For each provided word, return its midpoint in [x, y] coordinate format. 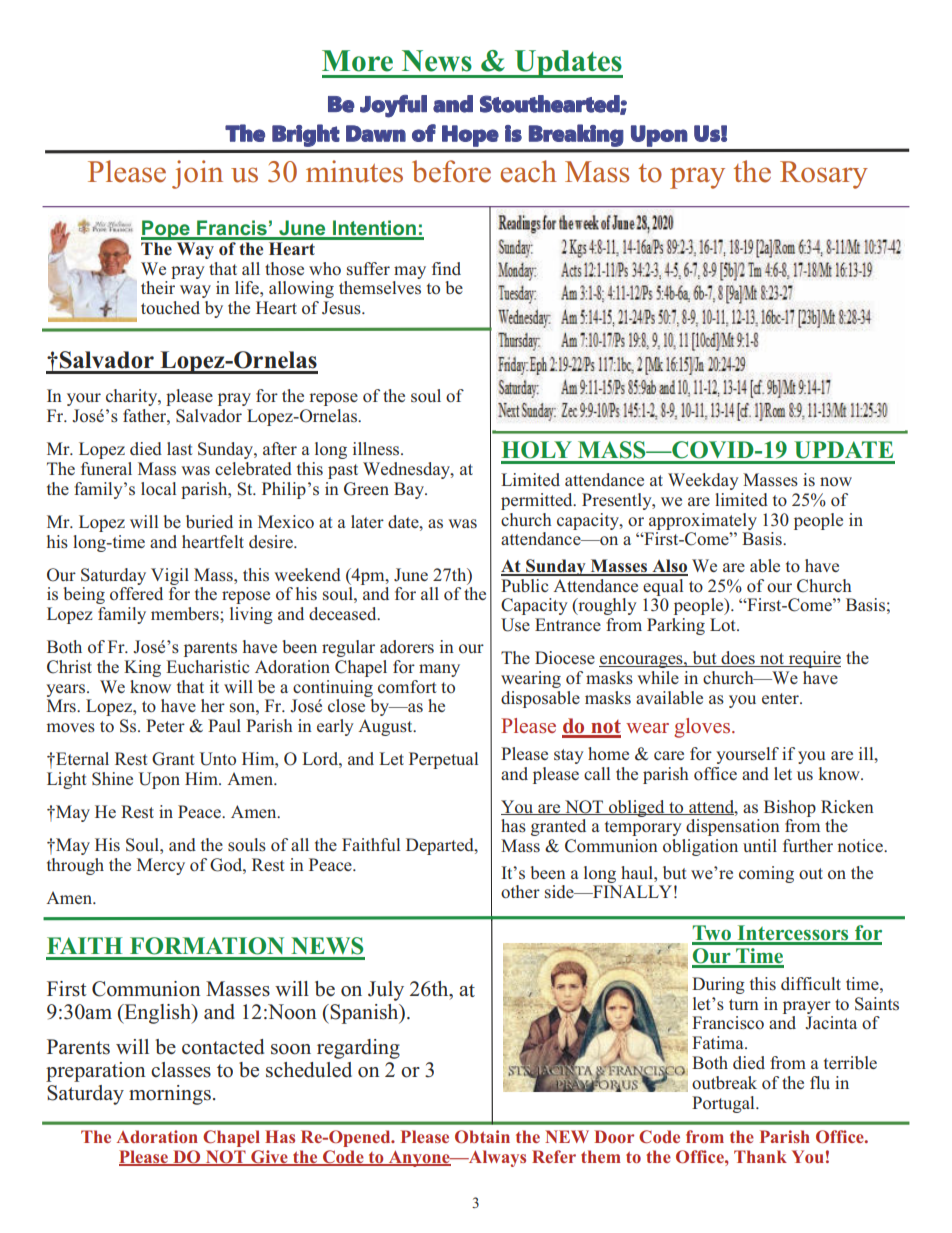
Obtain [482, 1137]
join [197, 174]
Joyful [393, 106]
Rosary [824, 175]
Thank [760, 1156]
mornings [170, 1095]
